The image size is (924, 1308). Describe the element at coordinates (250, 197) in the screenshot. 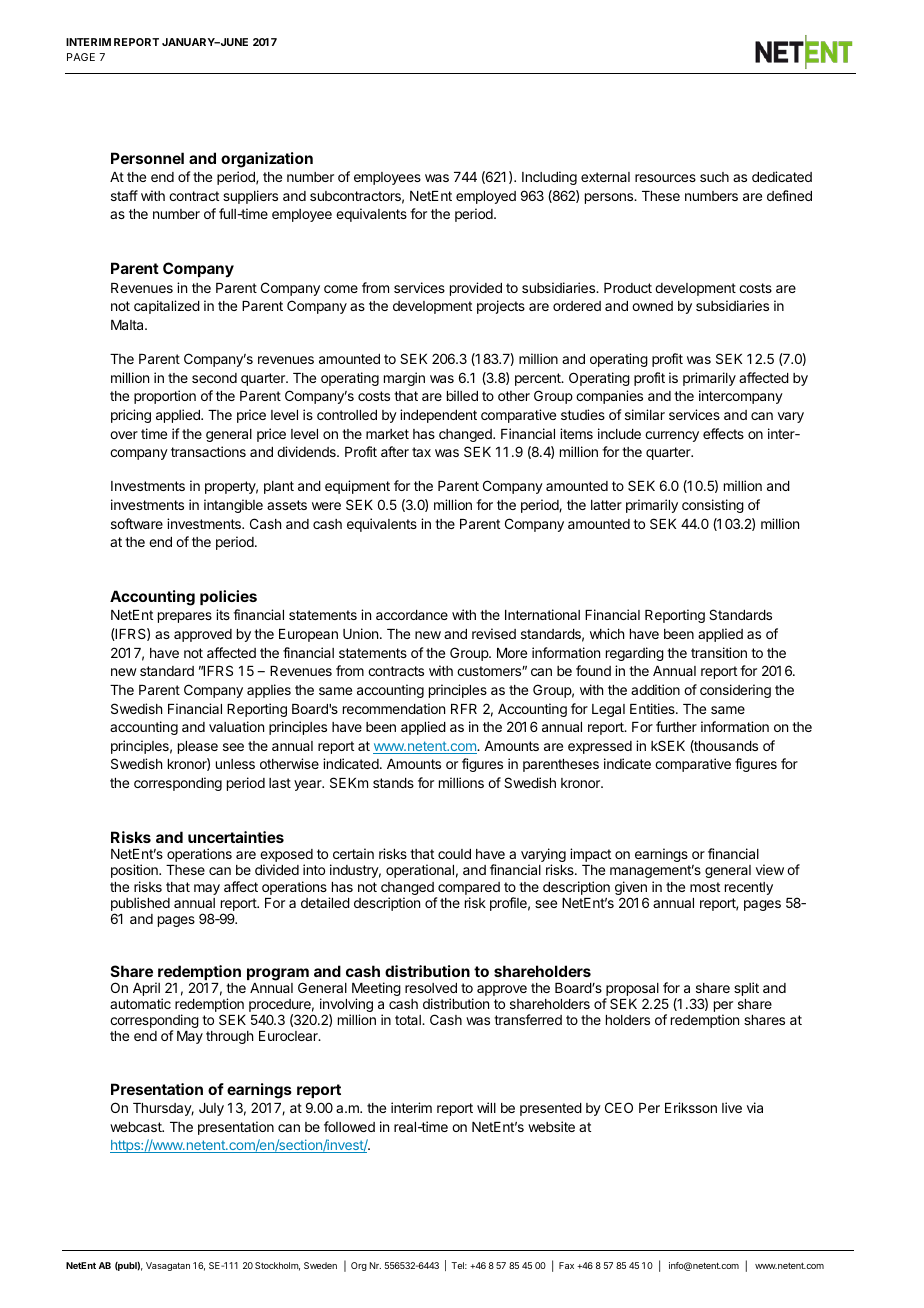

I see `suppliers` at that location.
